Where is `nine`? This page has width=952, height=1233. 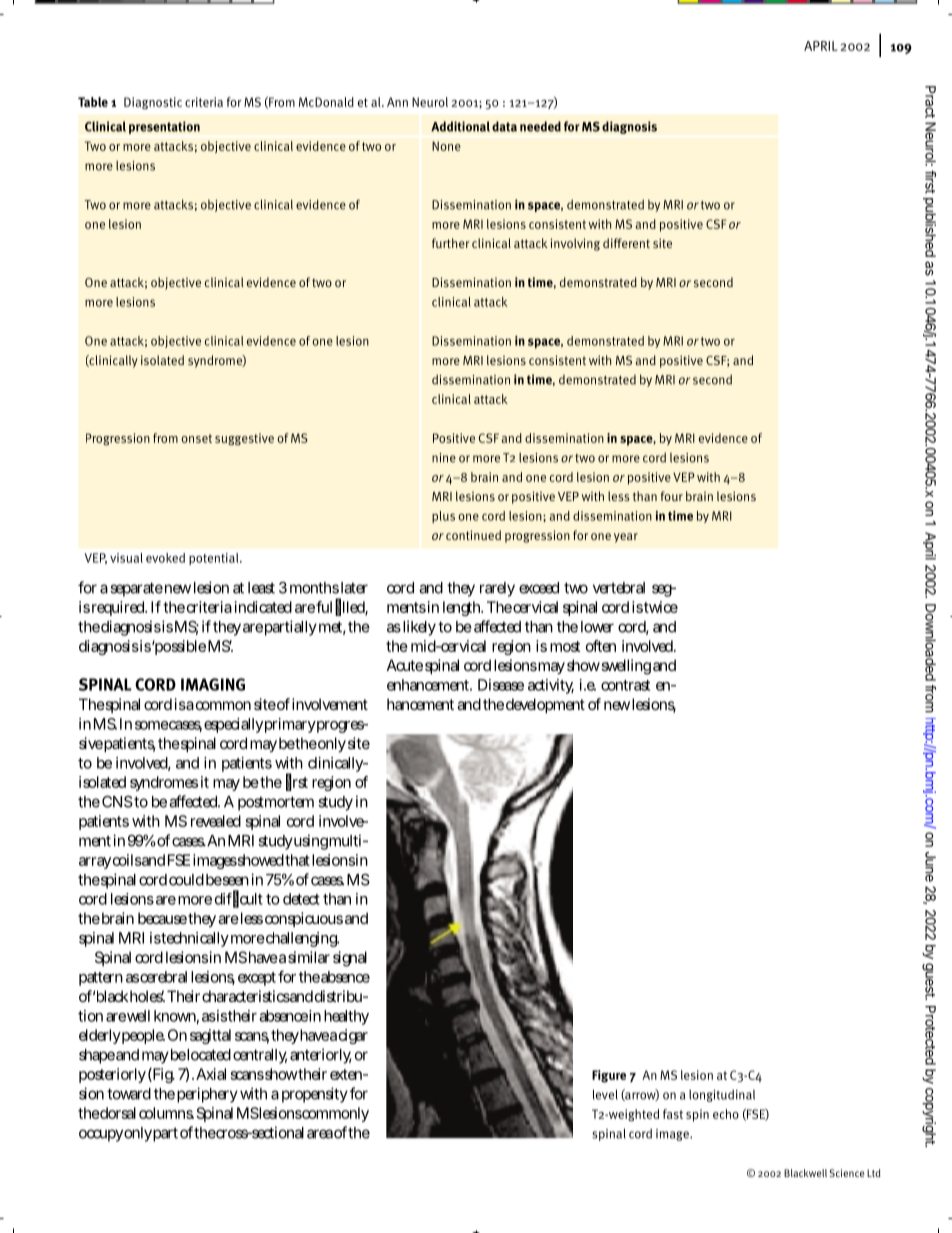
nine is located at coordinates (444, 458).
